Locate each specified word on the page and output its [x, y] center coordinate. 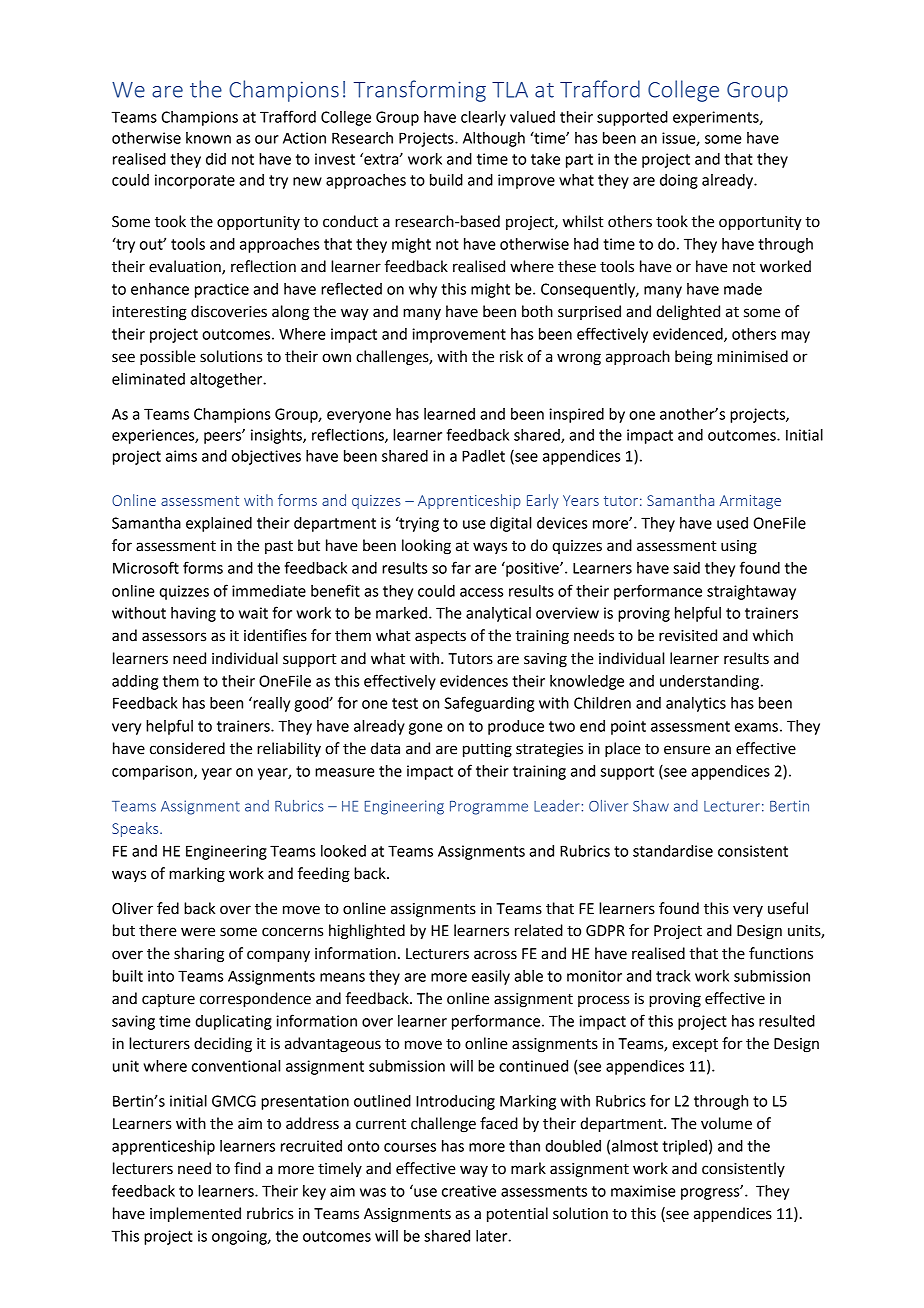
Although [494, 139]
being [693, 358]
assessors [174, 637]
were [198, 932]
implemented [195, 1215]
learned [449, 414]
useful [788, 908]
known [208, 138]
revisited [688, 635]
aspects [440, 638]
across [495, 955]
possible [168, 358]
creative [469, 1191]
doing [679, 181]
